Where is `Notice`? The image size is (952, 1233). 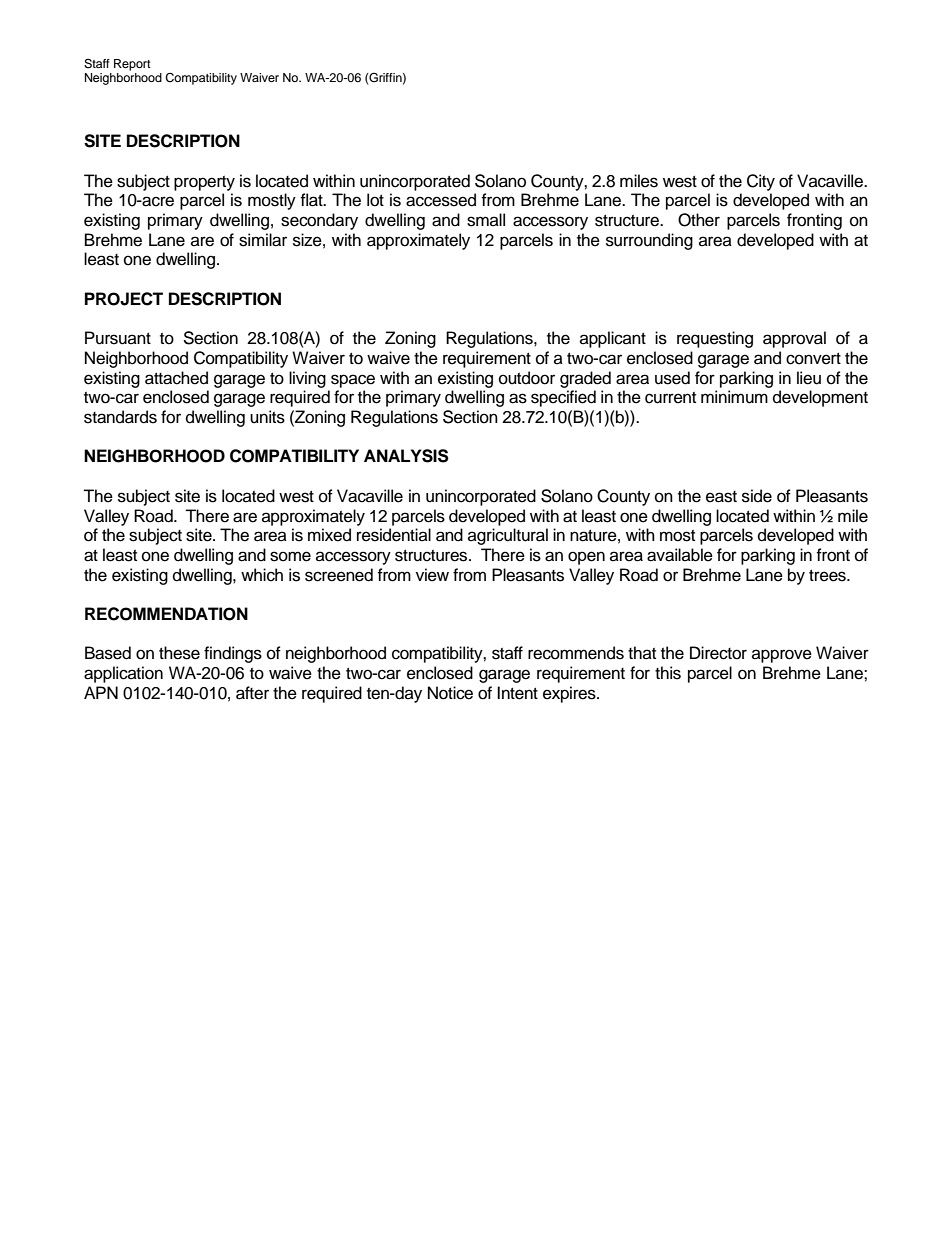 Notice is located at coordinates (450, 693).
